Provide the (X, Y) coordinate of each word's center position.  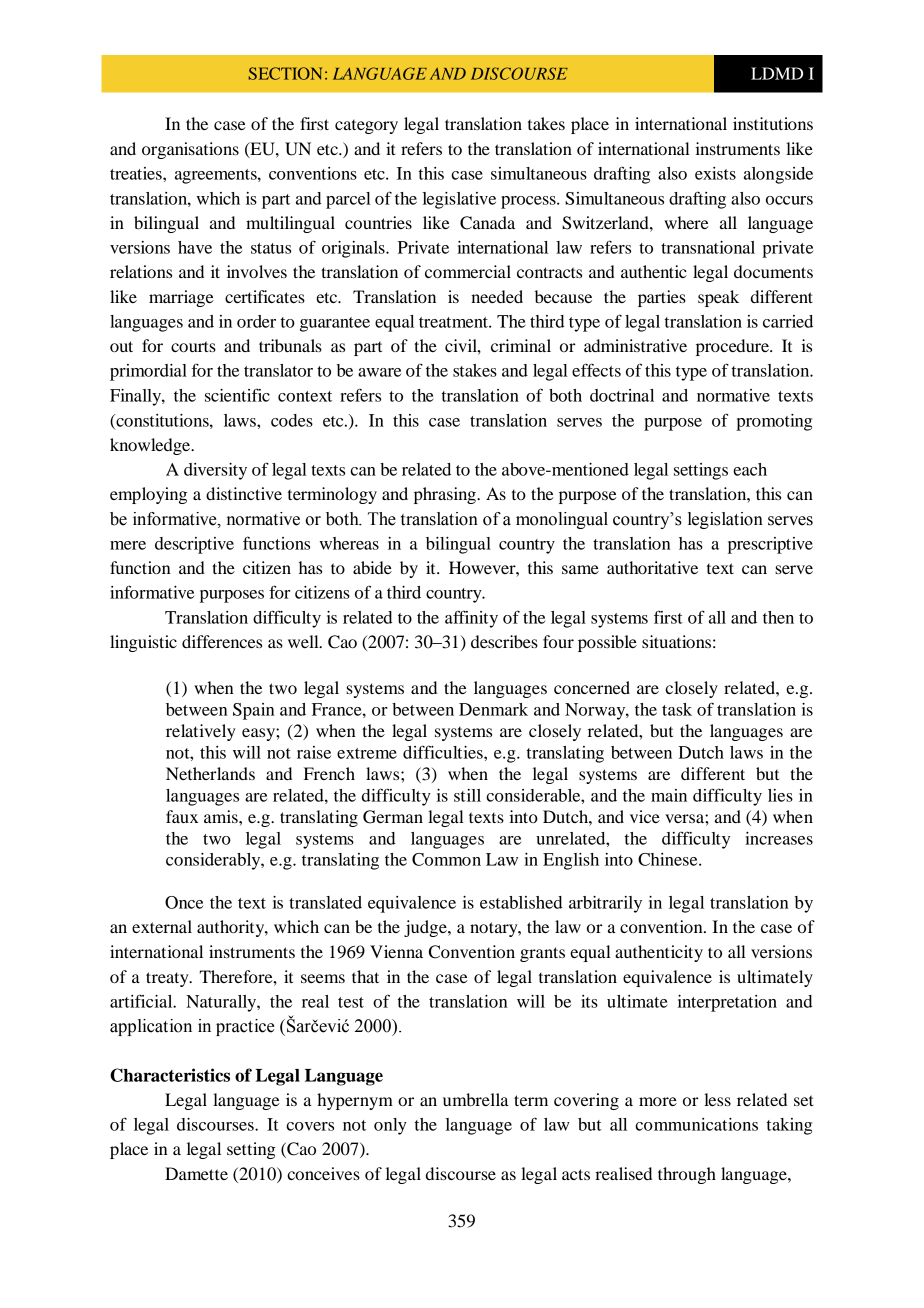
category (366, 127)
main (669, 795)
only (390, 1126)
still (467, 795)
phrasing (446, 495)
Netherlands (210, 773)
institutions (773, 123)
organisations (190, 150)
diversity (215, 471)
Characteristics (170, 1075)
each (750, 469)
